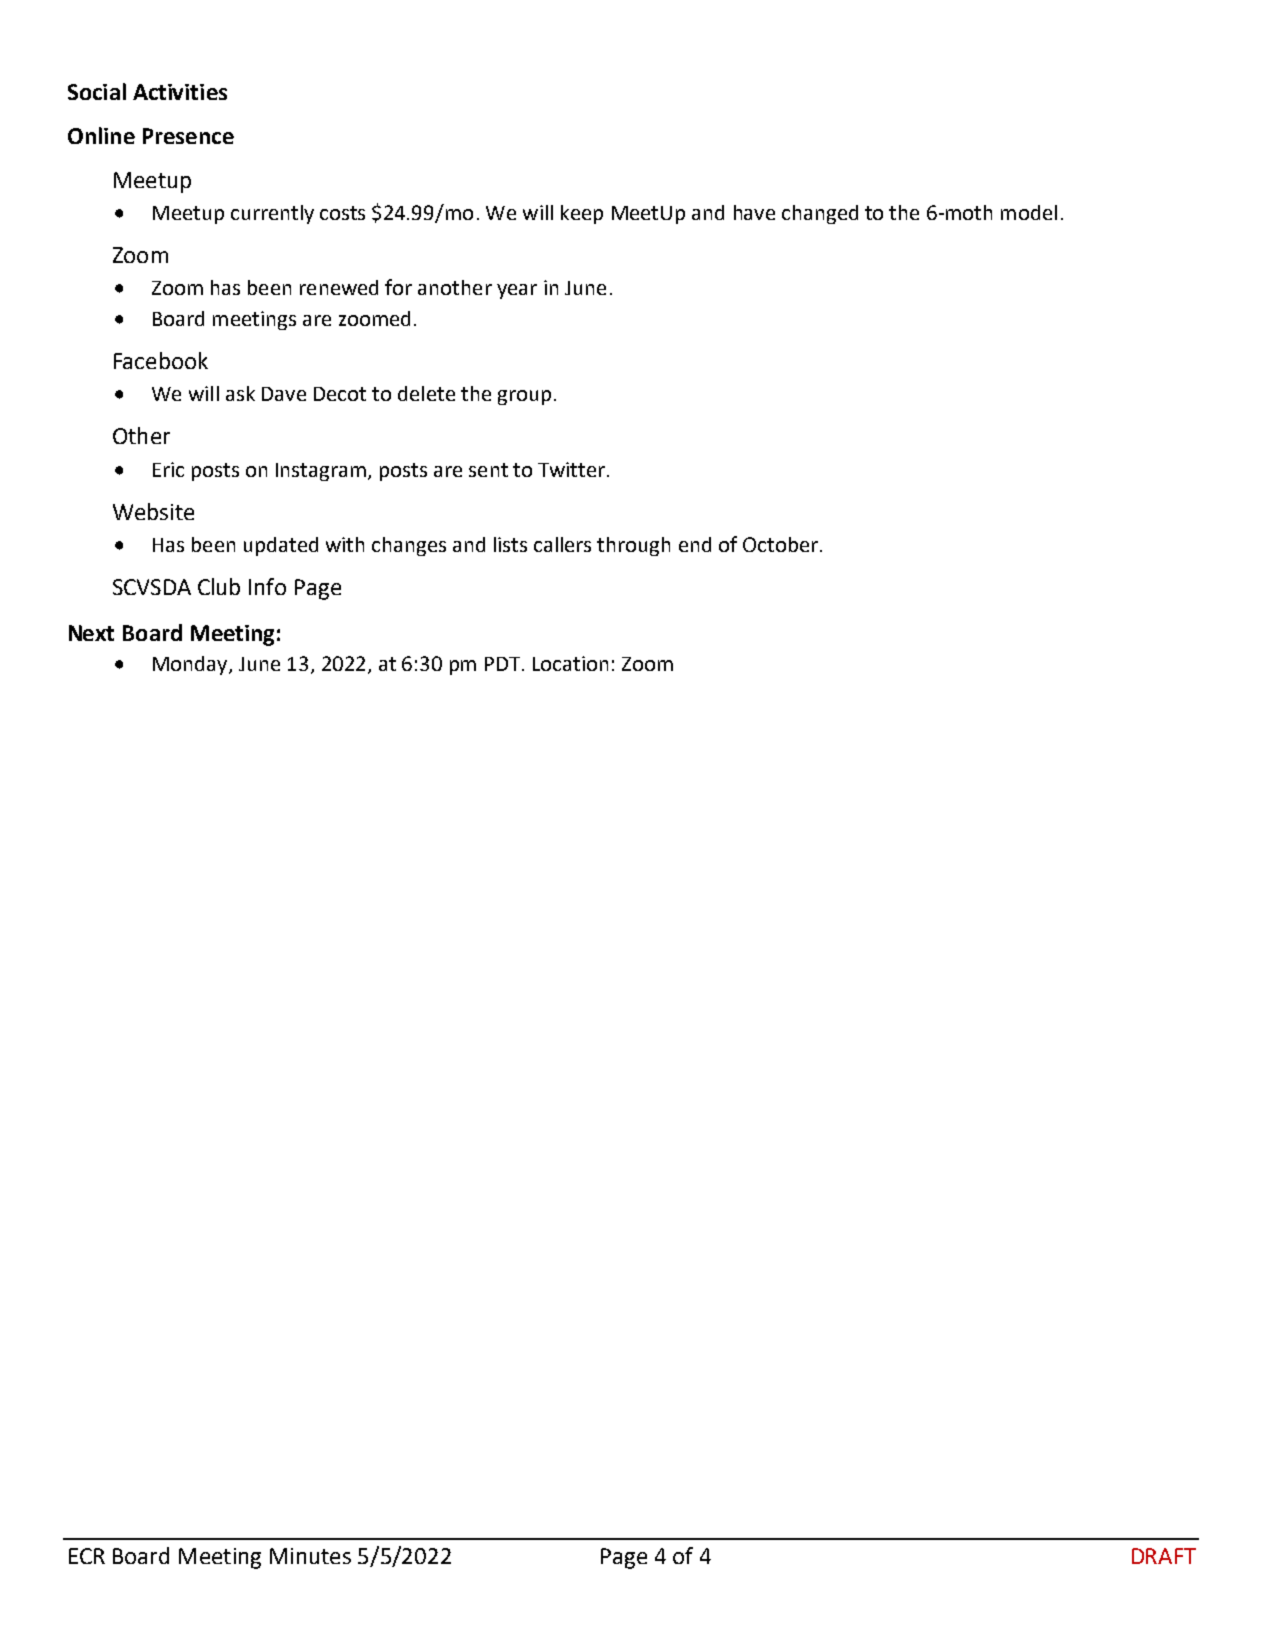 This image has height=1644, width=1270. Describe the element at coordinates (1164, 1556) in the image. I see `DRAFT` at that location.
